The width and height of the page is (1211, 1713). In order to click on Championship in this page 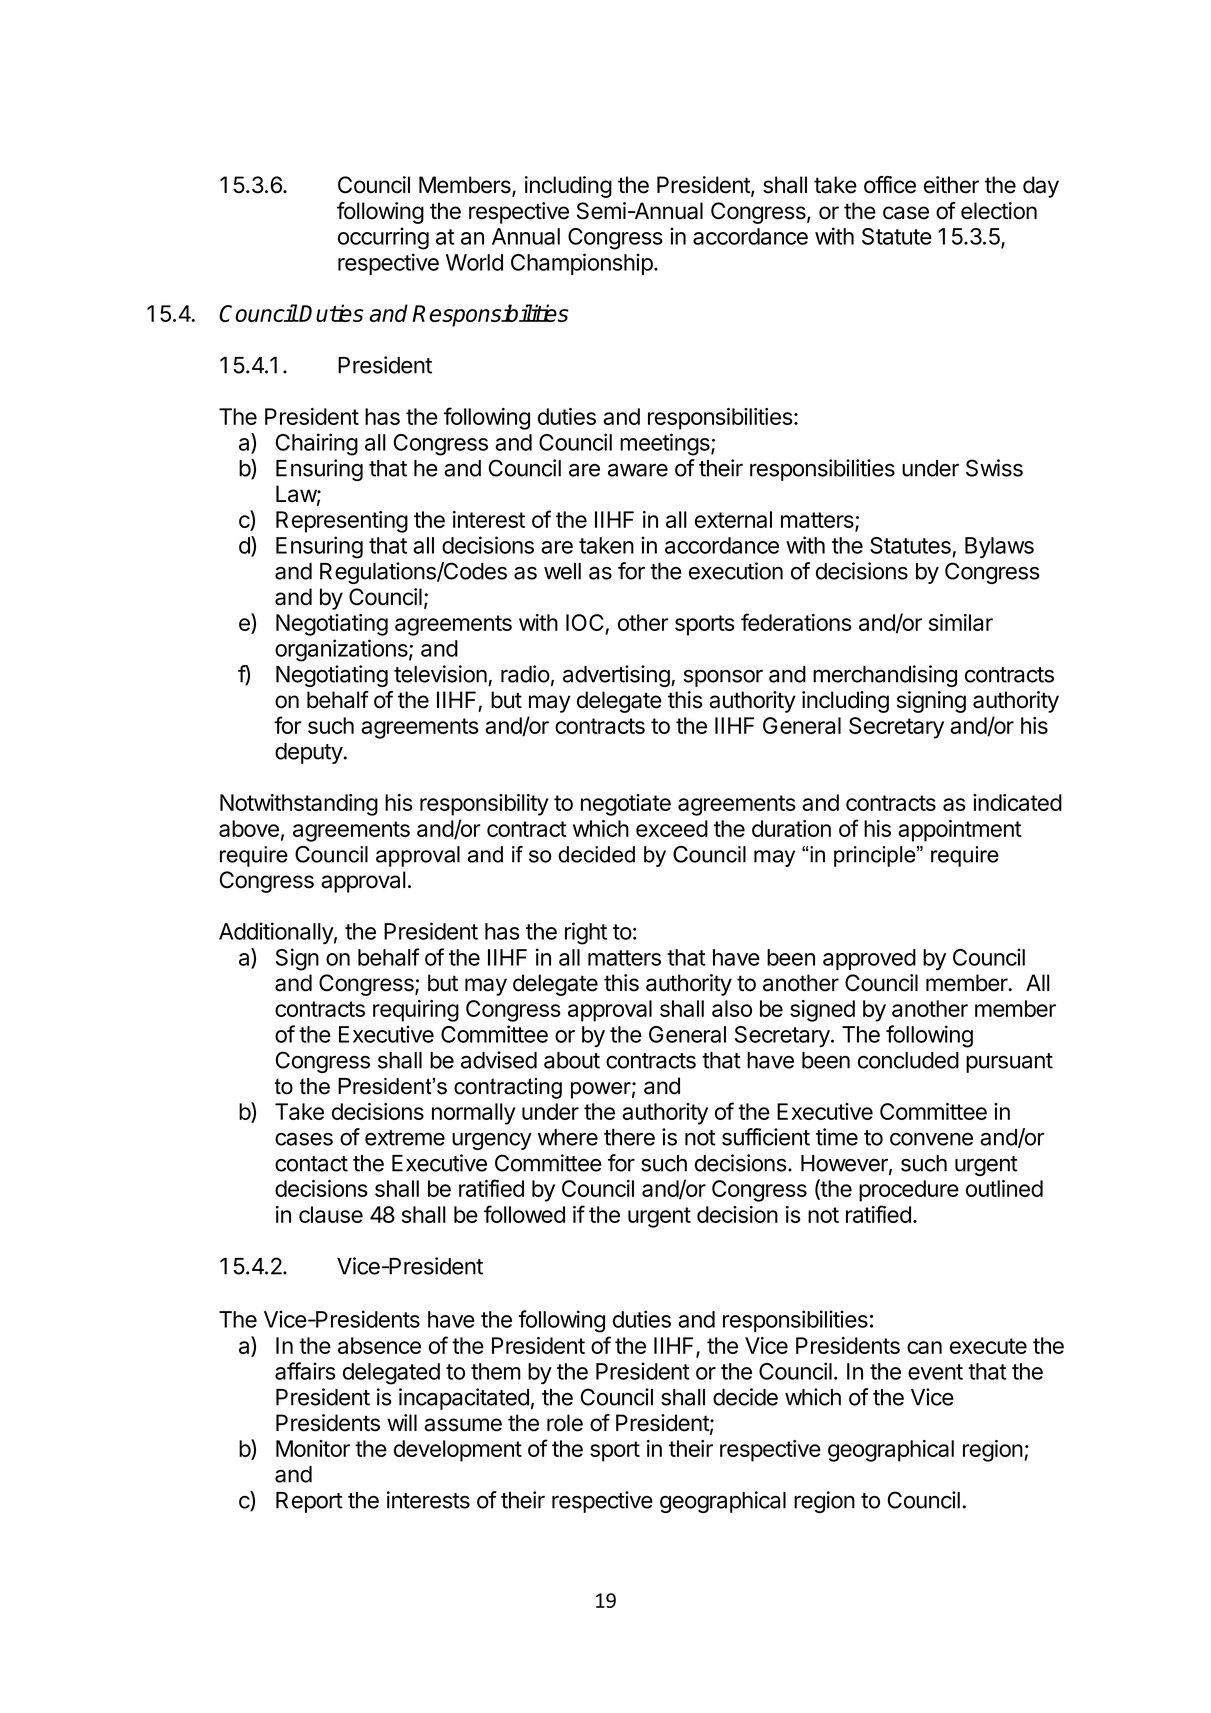, I will do `click(582, 264)`.
